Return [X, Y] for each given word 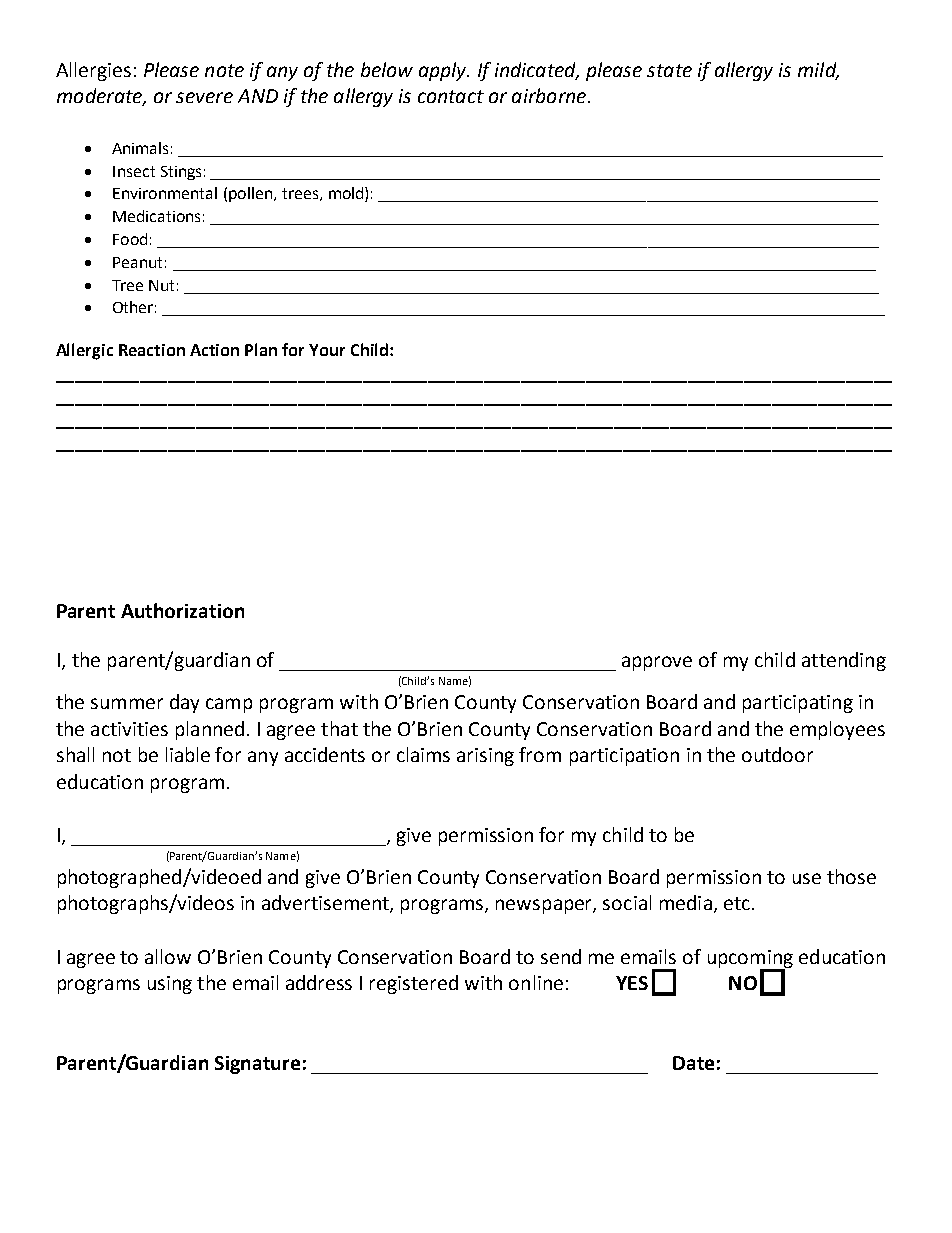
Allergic [84, 351]
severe [204, 97]
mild [818, 70]
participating [798, 704]
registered [414, 984]
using [170, 985]
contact [451, 96]
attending [844, 661]
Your [327, 350]
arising [485, 757]
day [184, 703]
